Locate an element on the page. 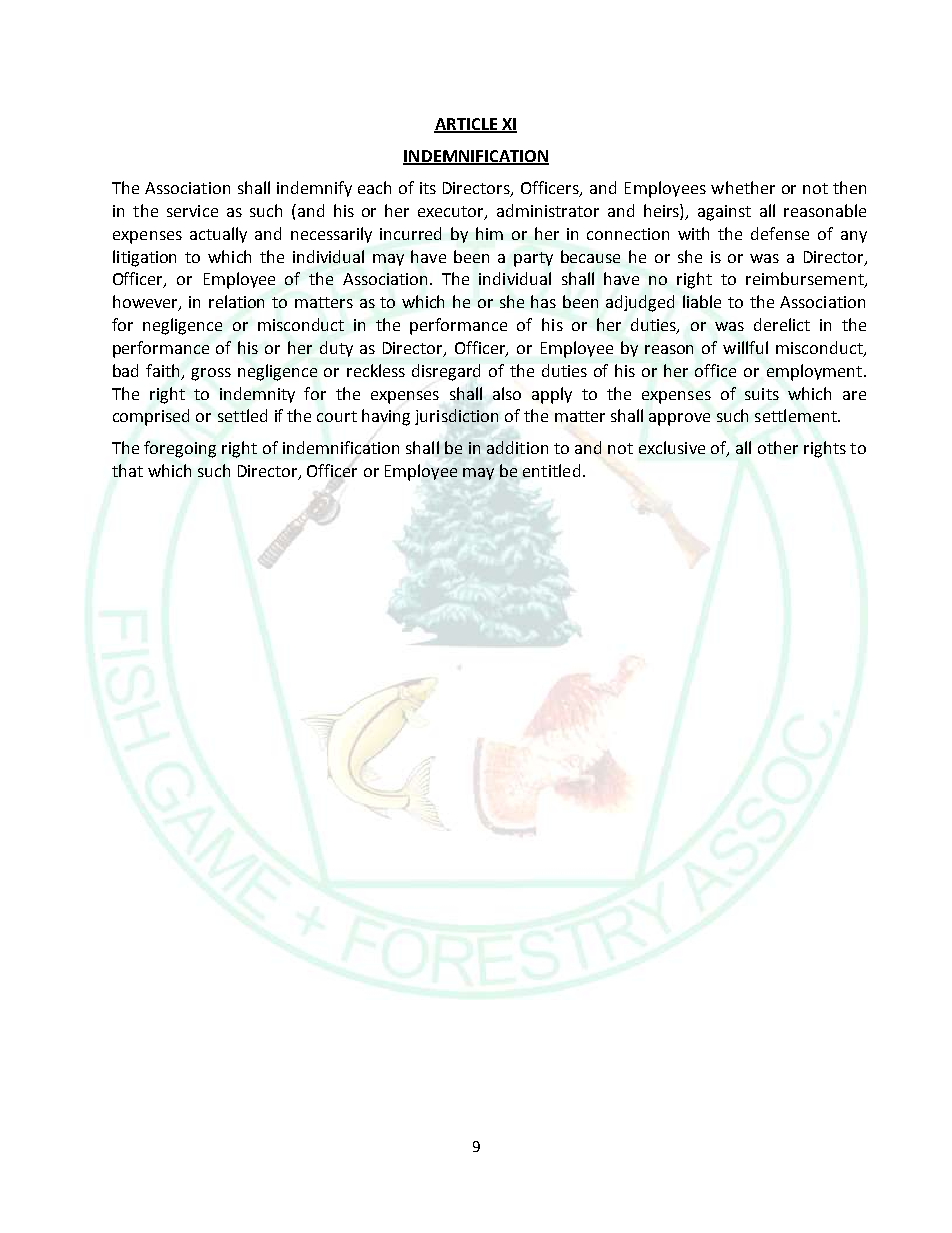 The width and height of the page is (952, 1233). actually is located at coordinates (218, 235).
